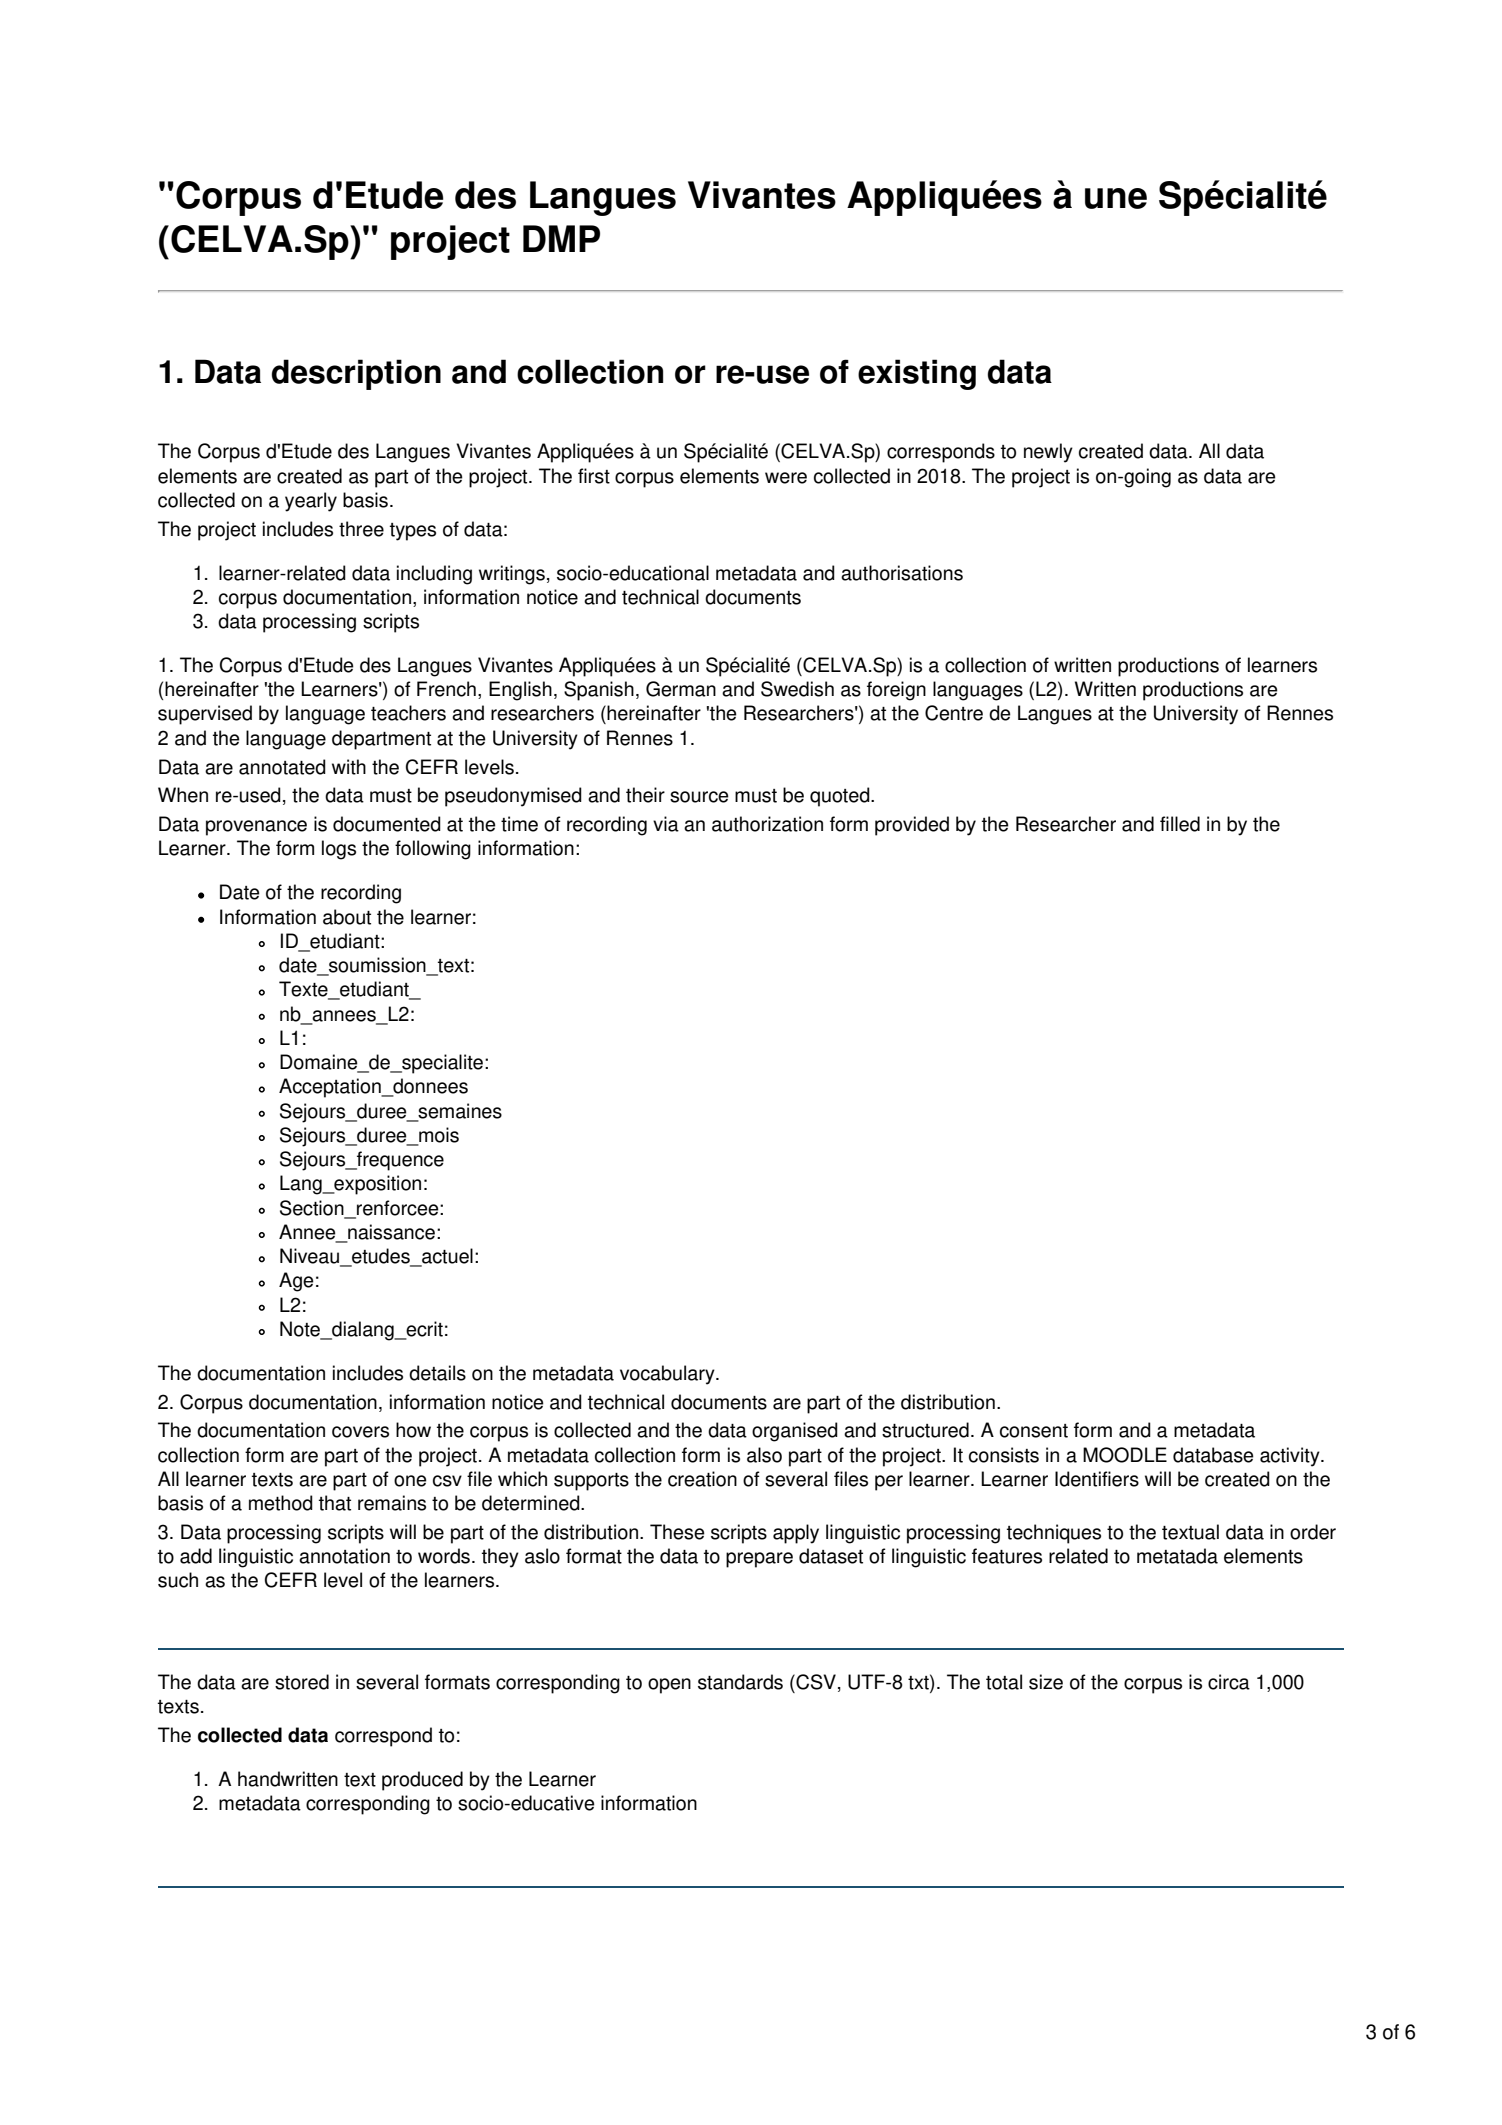 The image size is (1502, 2125). What do you see at coordinates (1180, 824) in the screenshot?
I see `filled` at bounding box center [1180, 824].
